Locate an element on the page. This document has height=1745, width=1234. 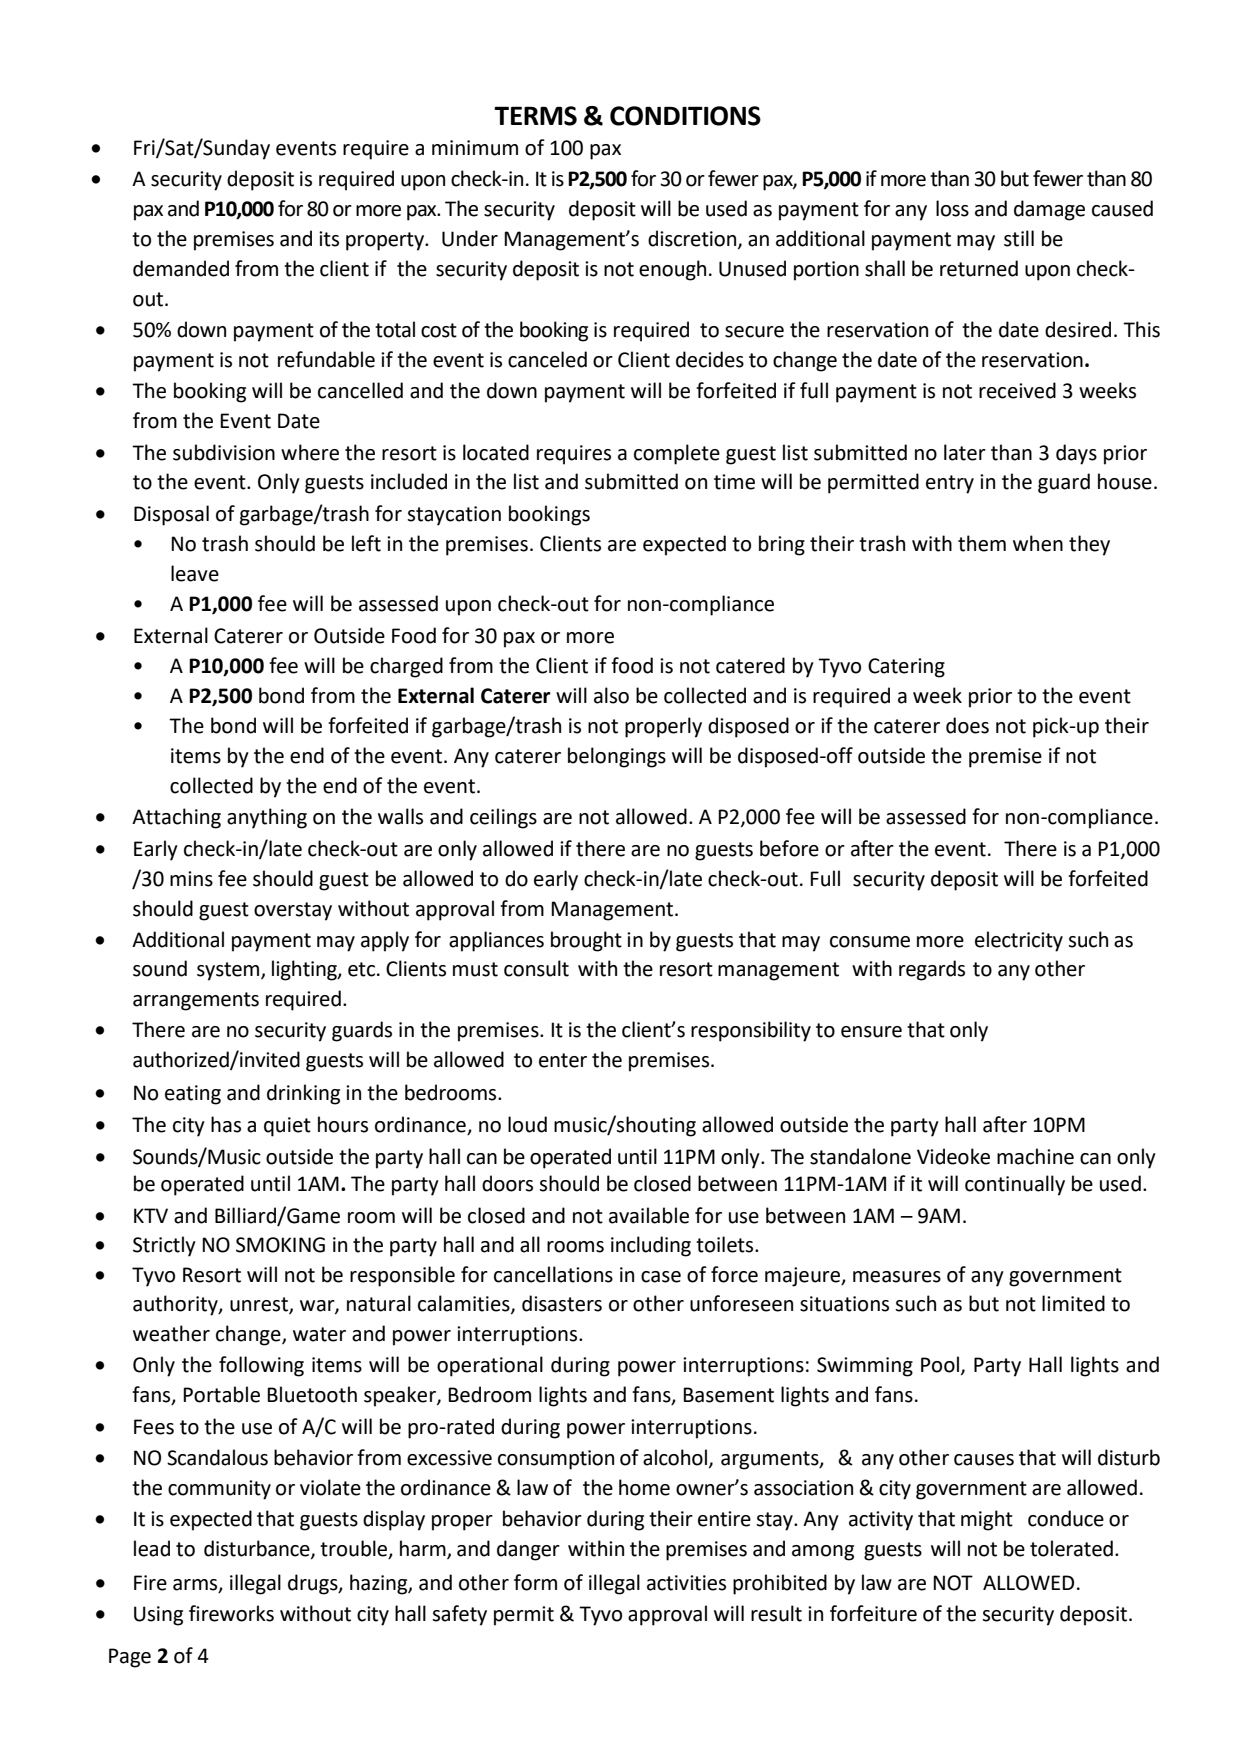
its is located at coordinates (329, 239).
